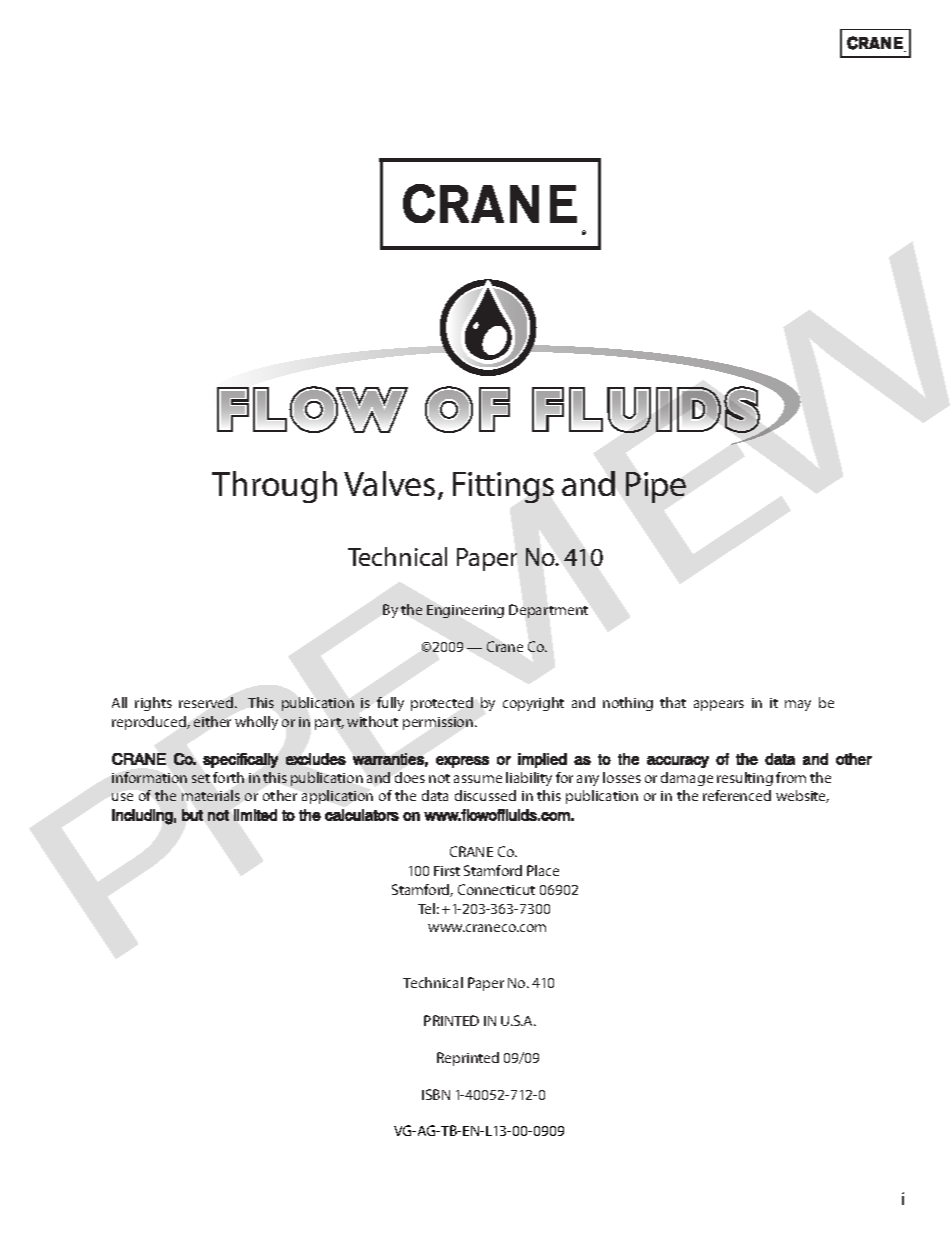 This screenshot has height=1233, width=952. I want to click on data, so click(435, 795).
